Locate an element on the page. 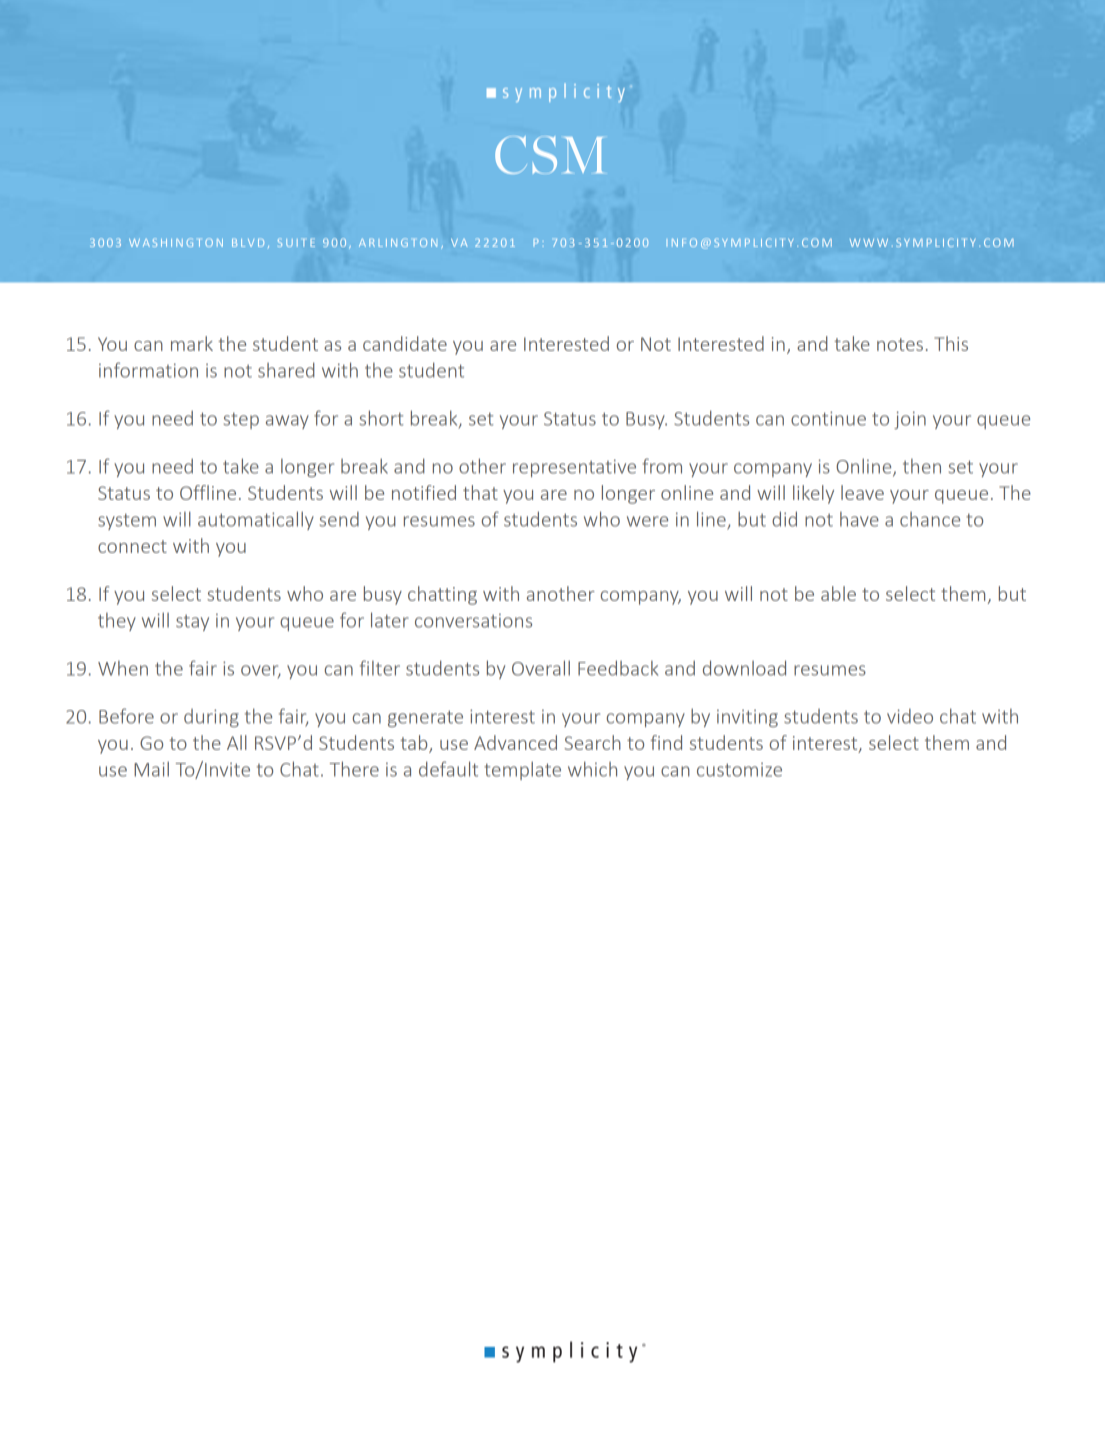  Feedback is located at coordinates (618, 668).
